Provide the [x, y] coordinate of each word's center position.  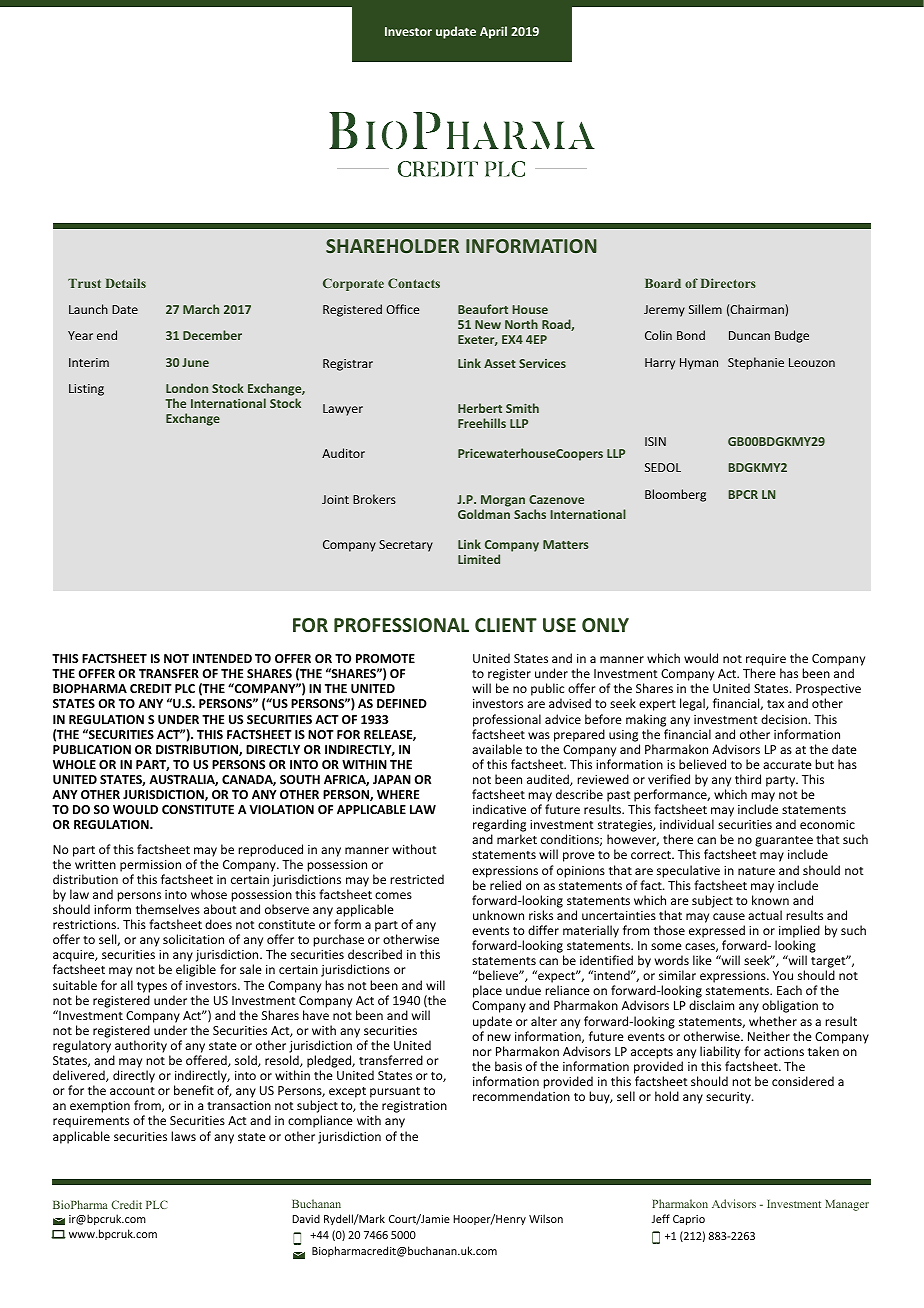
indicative [499, 809]
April [493, 32]
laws [183, 1136]
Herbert [480, 408]
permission [150, 866]
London [187, 388]
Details [126, 283]
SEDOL [663, 467]
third [748, 779]
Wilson [546, 1218]
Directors [728, 283]
